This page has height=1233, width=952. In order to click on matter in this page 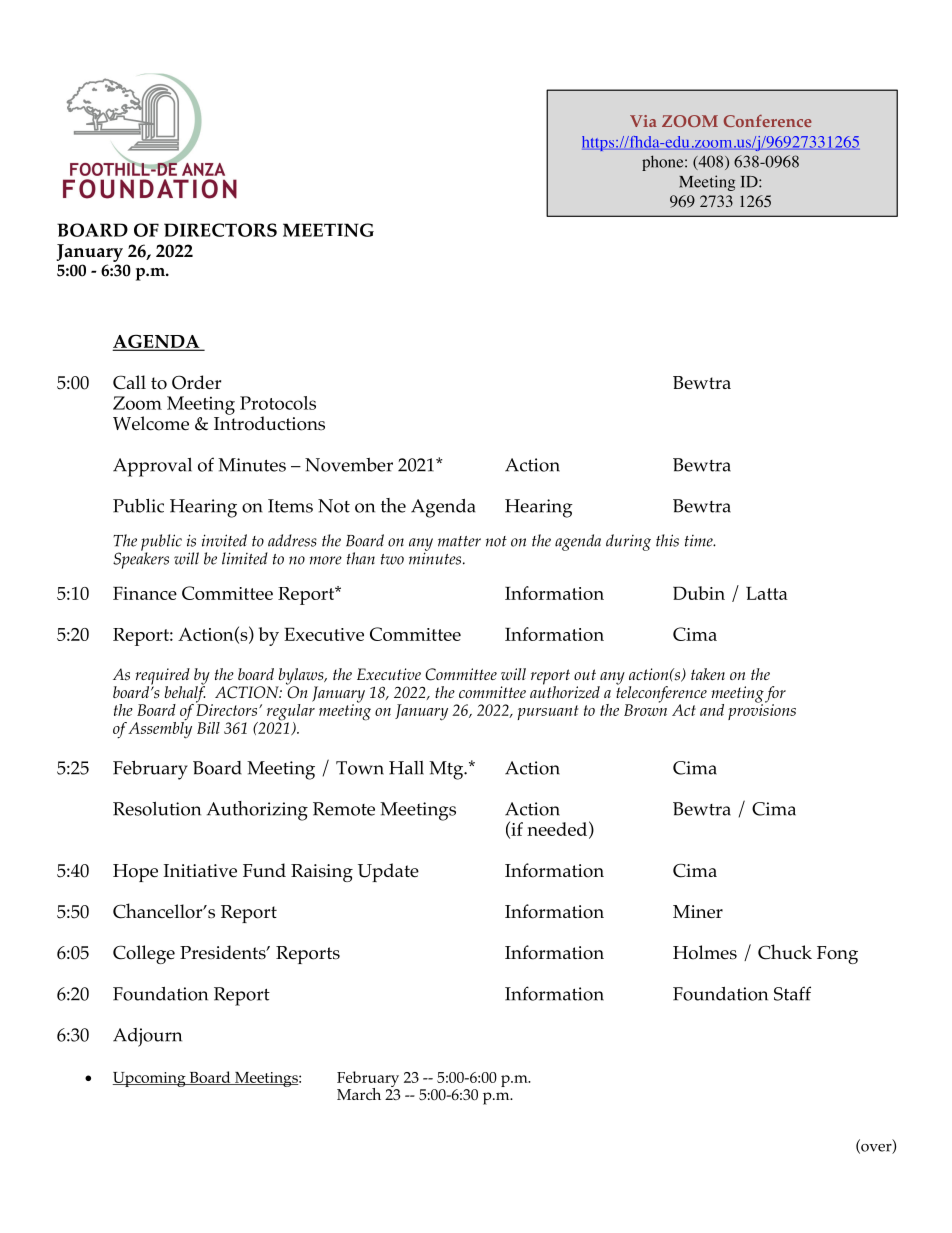, I will do `click(459, 541)`.
